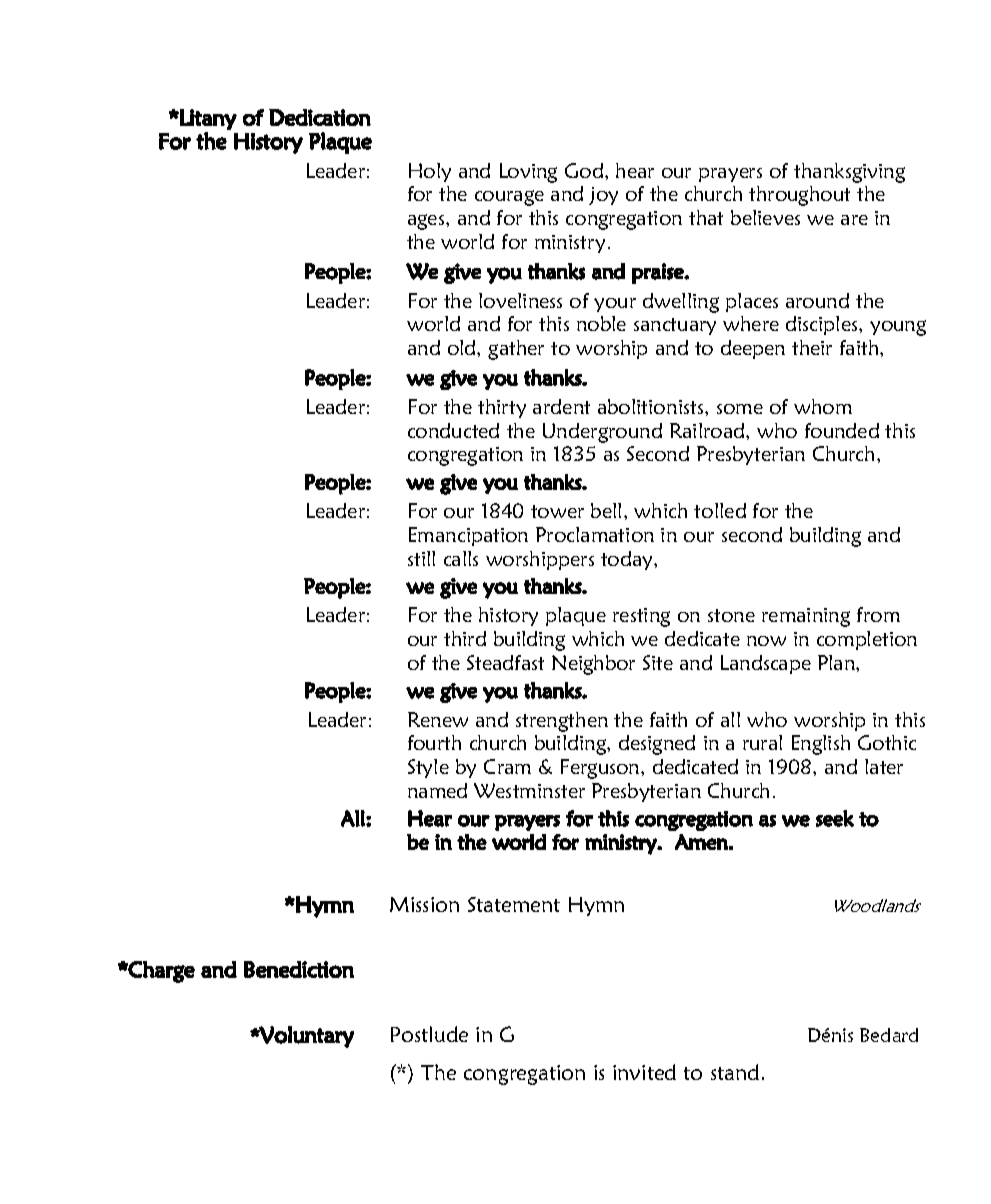 The width and height of the page is (991, 1204). Describe the element at coordinates (842, 430) in the page. I see `founded` at that location.
